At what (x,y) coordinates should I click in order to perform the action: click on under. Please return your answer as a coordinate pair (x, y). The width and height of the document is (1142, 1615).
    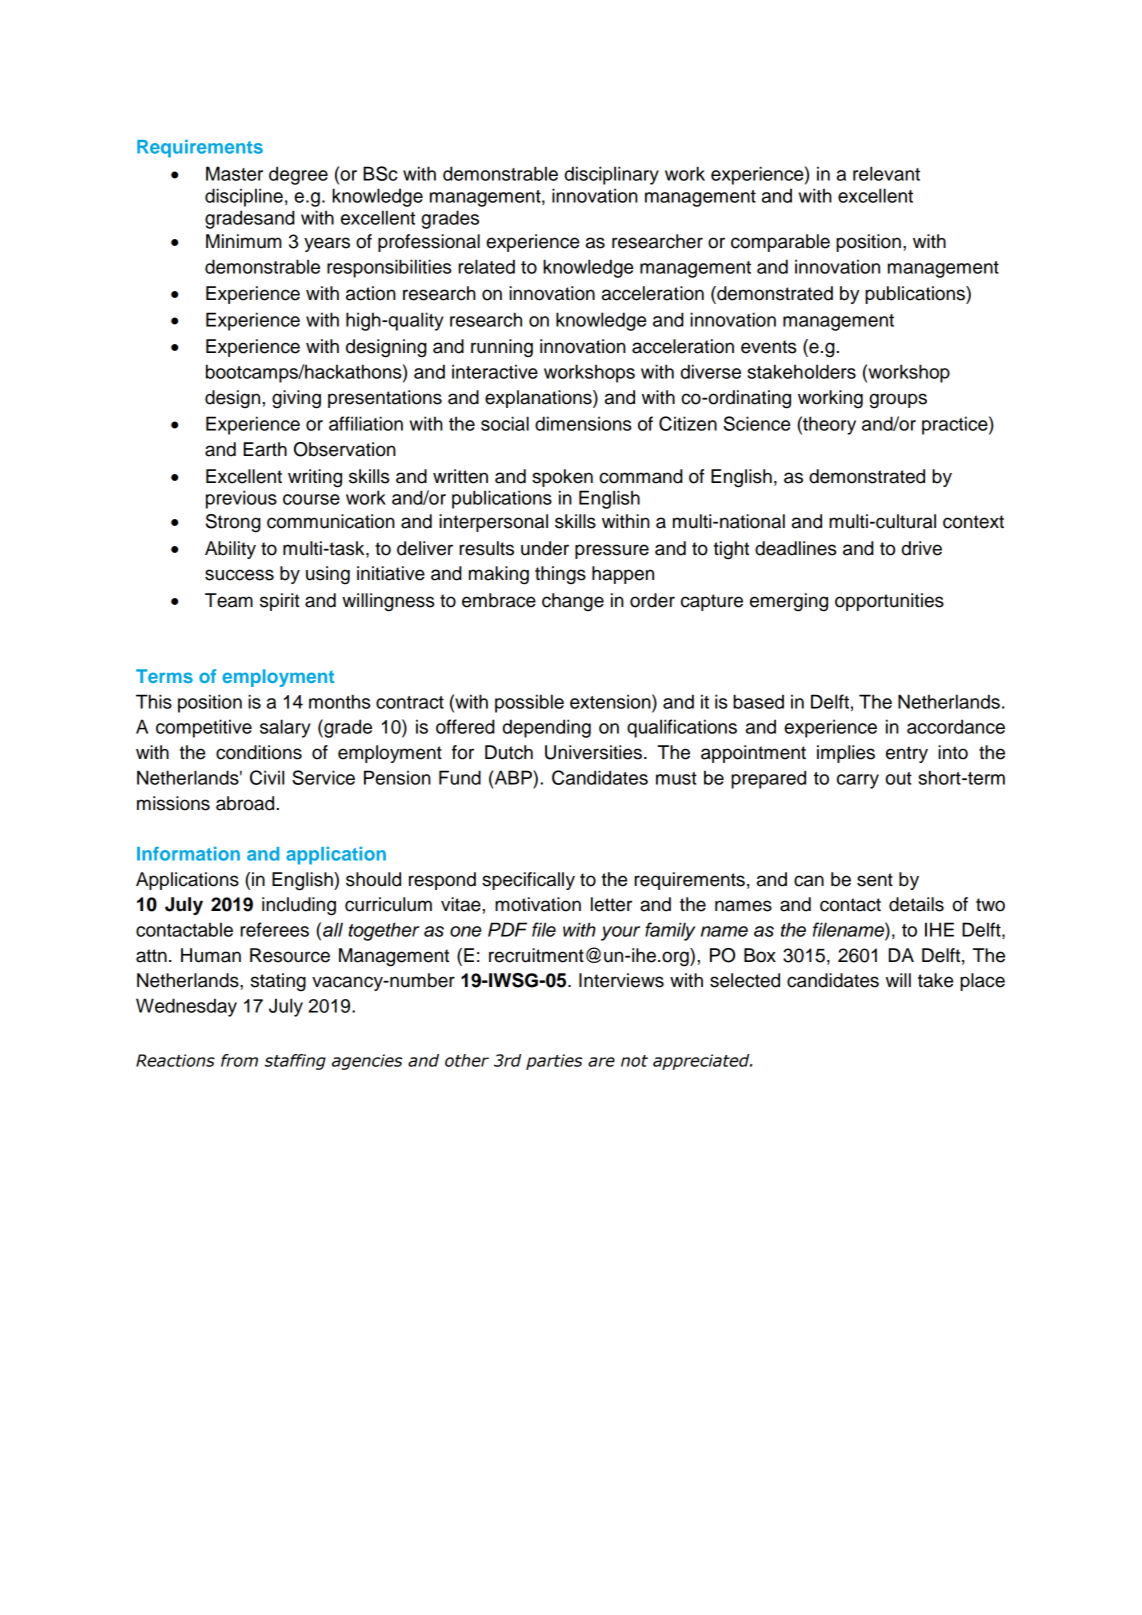
    Looking at the image, I should click on (545, 548).
